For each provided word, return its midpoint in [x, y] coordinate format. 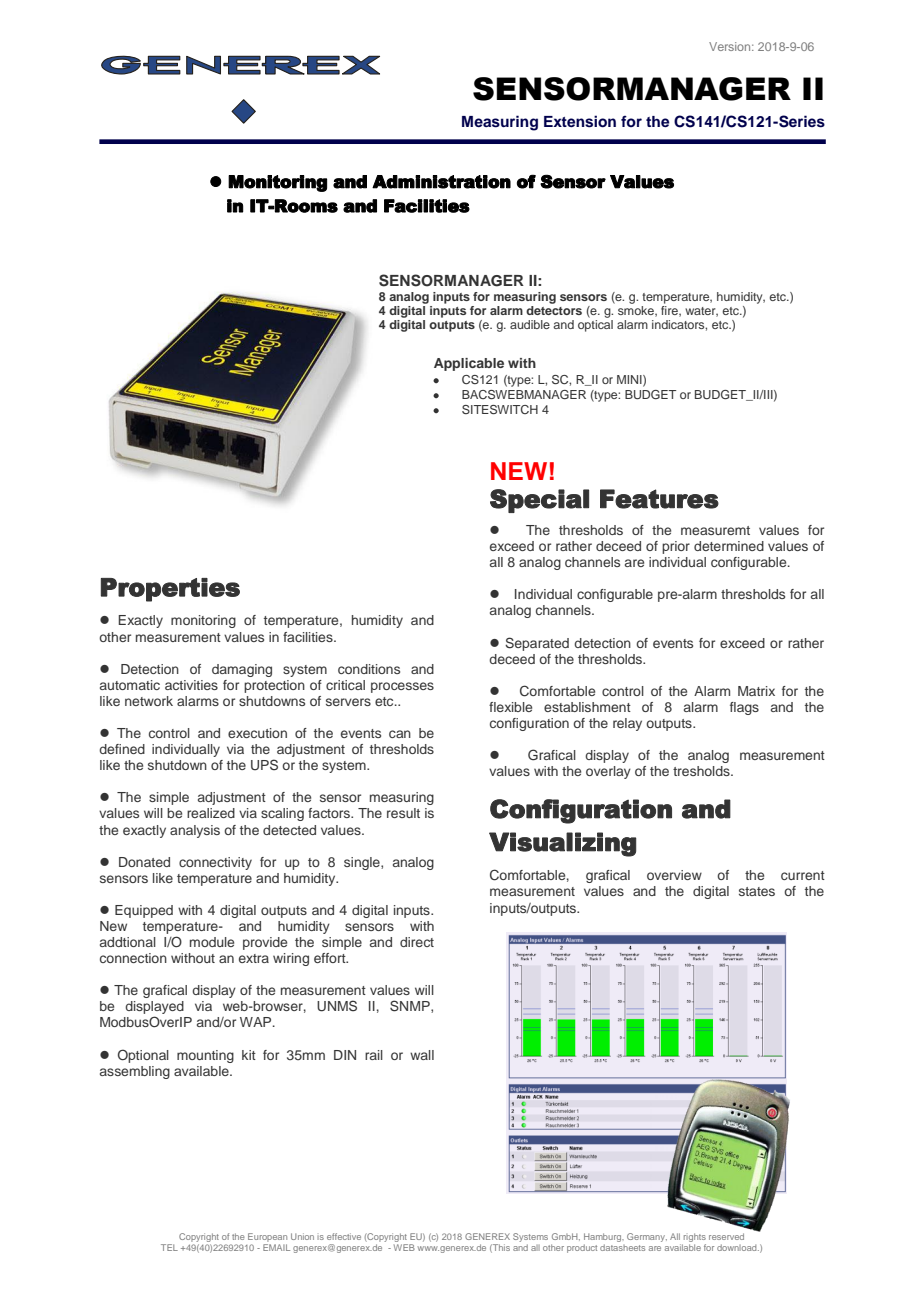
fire [670, 311]
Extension [580, 121]
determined [729, 546]
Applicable [469, 364]
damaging [242, 670]
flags [744, 708]
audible [530, 324]
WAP [257, 1022]
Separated [537, 644]
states [757, 891]
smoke [637, 311]
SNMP [411, 1006]
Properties [170, 590]
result [403, 813]
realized [211, 813]
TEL [169, 1247]
